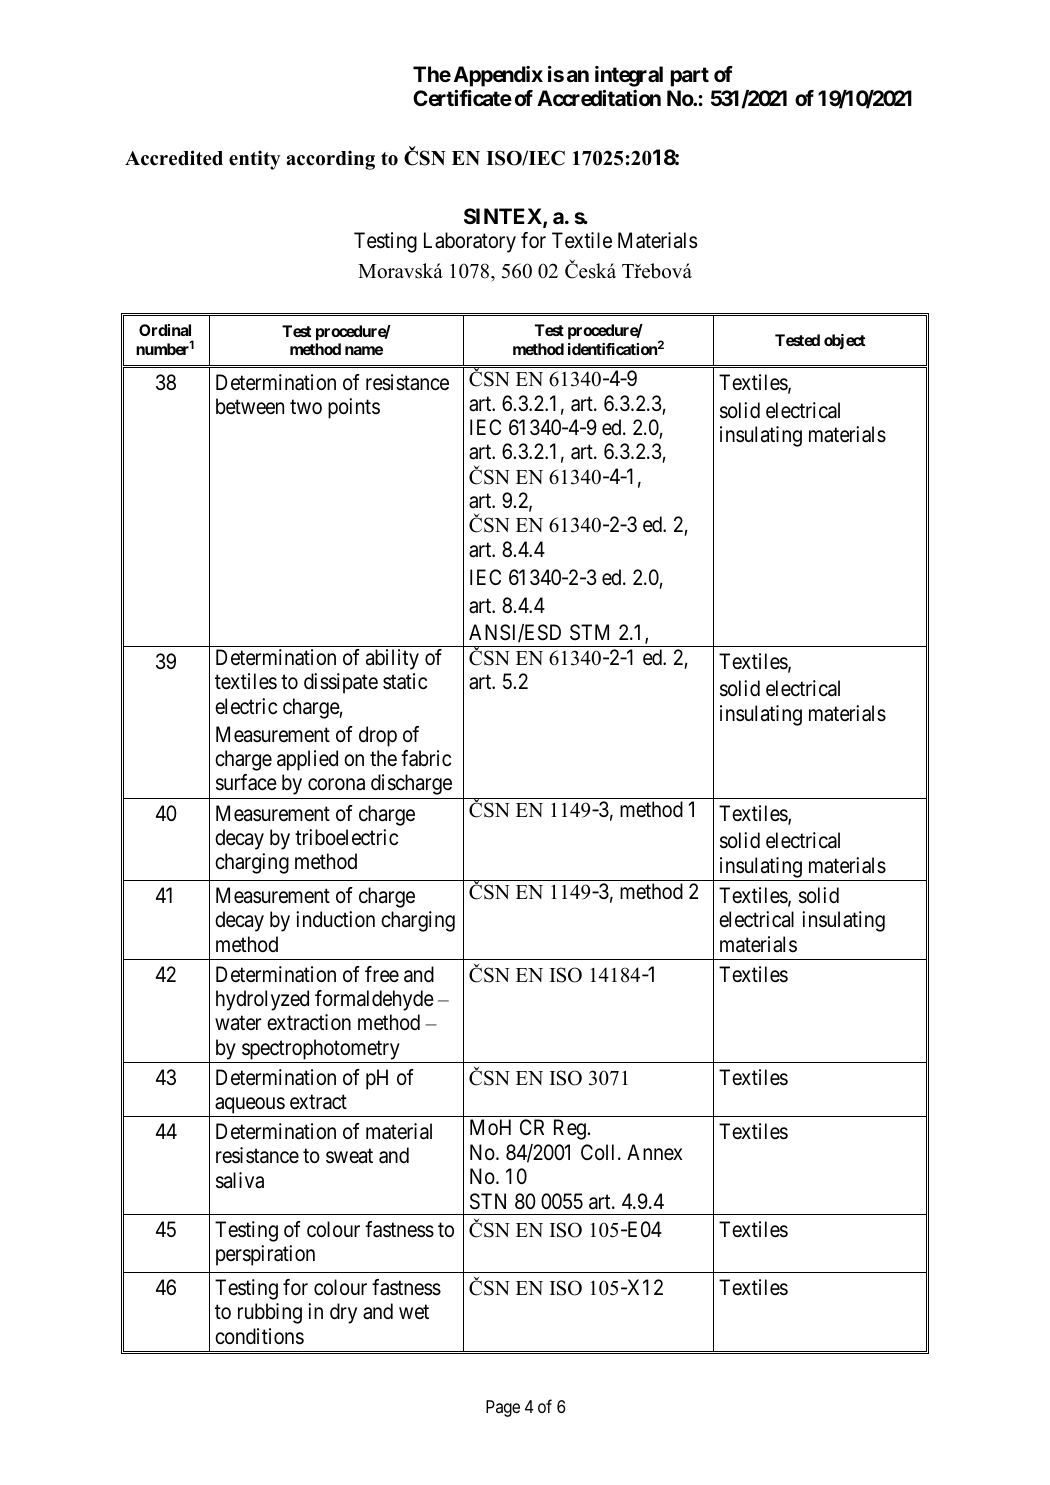 This screenshot has width=1050, height=1485. What do you see at coordinates (498, 76) in the screenshot?
I see `Appendix` at bounding box center [498, 76].
